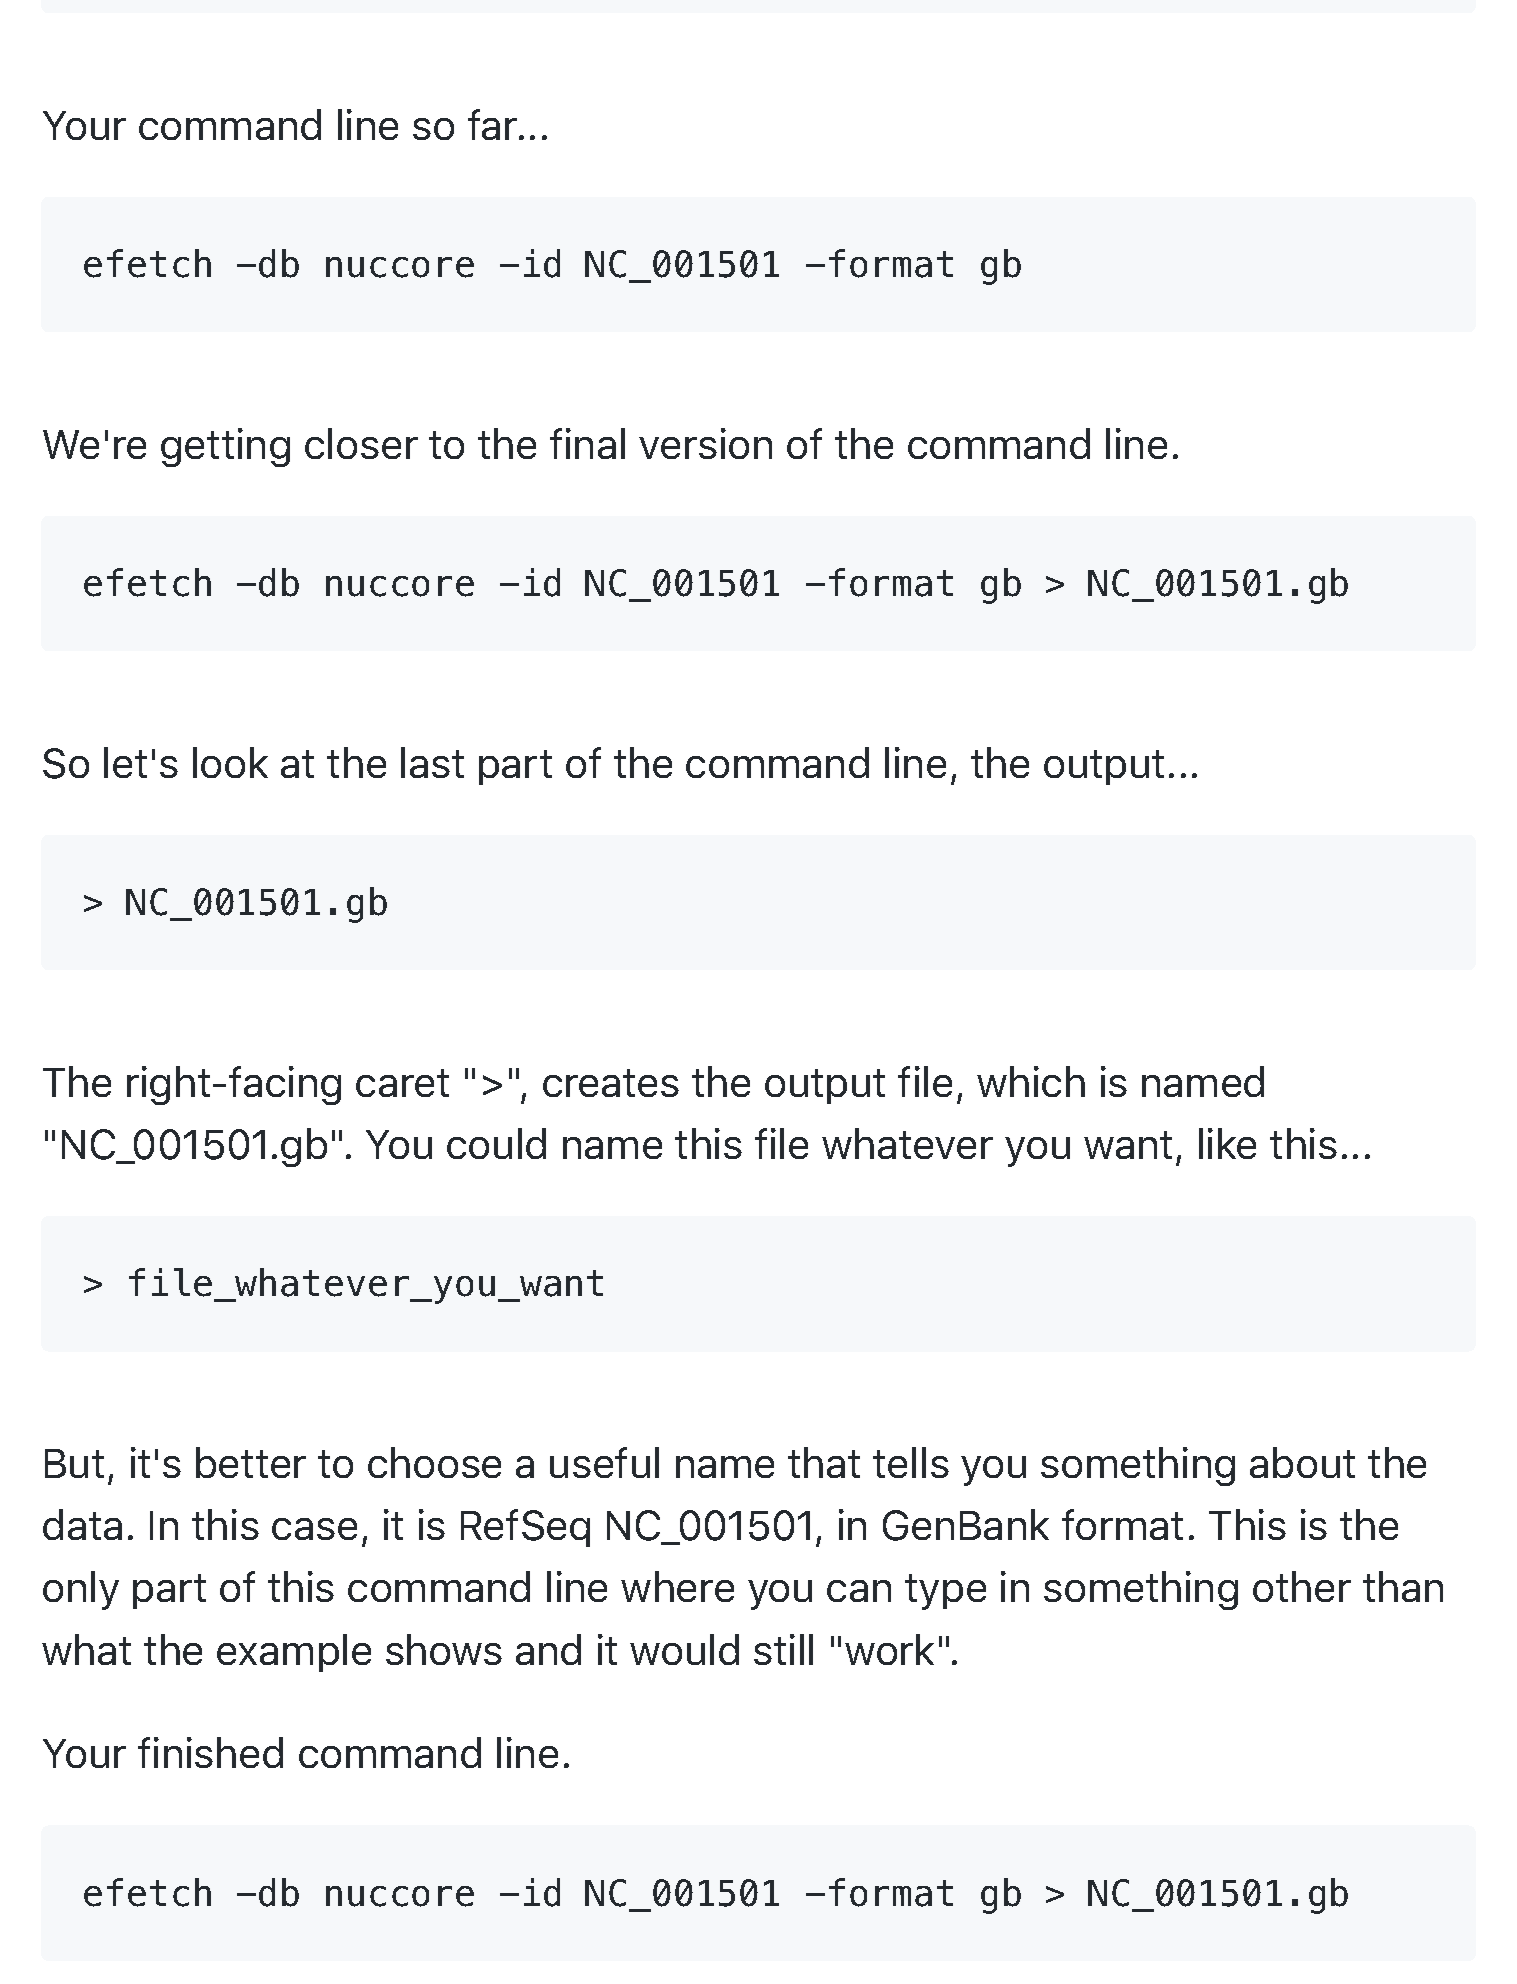 The height and width of the screenshot is (1984, 1517). What do you see at coordinates (783, 1649) in the screenshot?
I see `still` at bounding box center [783, 1649].
